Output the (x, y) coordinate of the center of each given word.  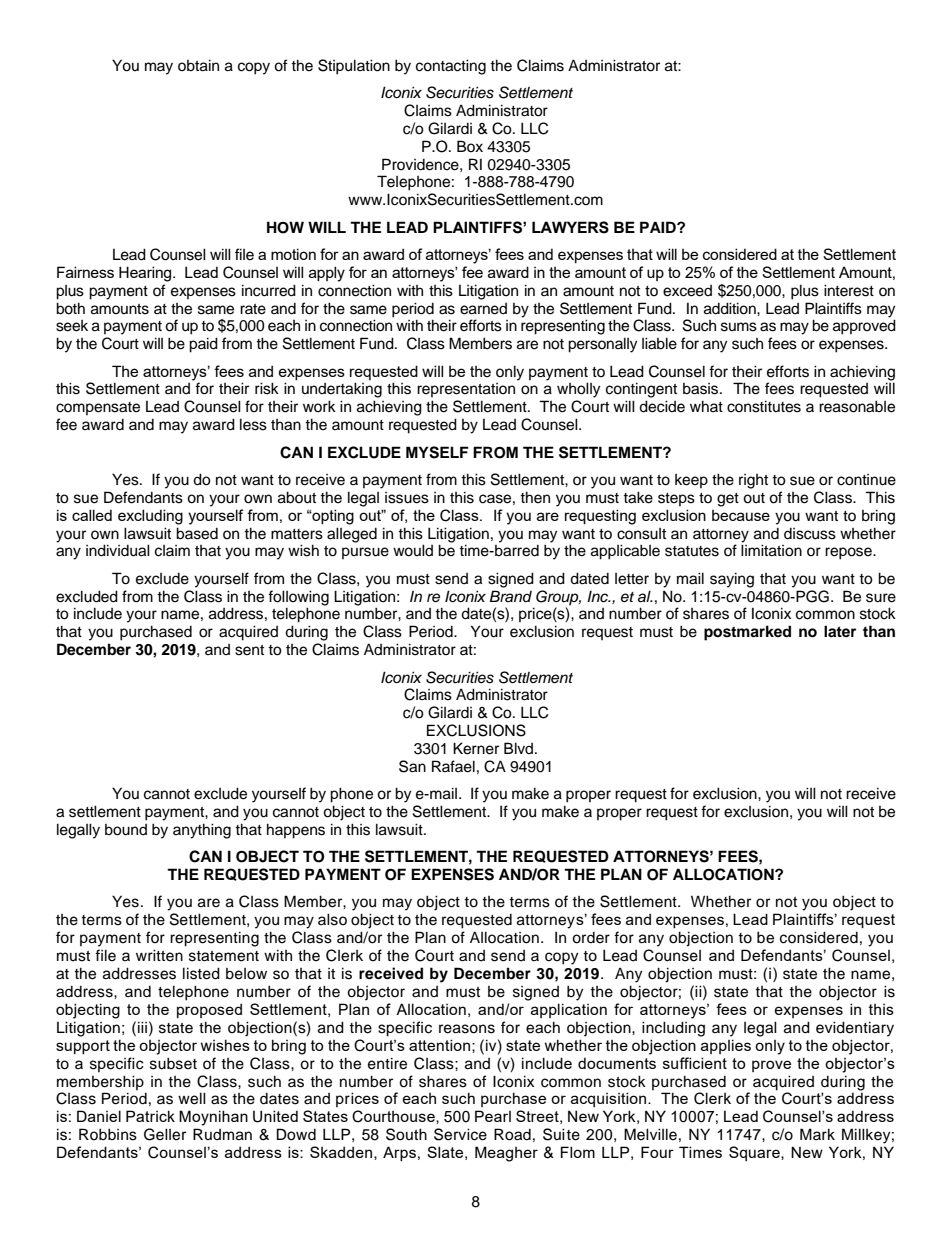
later (840, 631)
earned (483, 309)
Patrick (150, 1116)
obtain (198, 65)
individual (118, 550)
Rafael (453, 766)
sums (739, 327)
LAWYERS (570, 227)
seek (72, 326)
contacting (451, 67)
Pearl (493, 1116)
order (591, 938)
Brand (510, 596)
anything (202, 831)
